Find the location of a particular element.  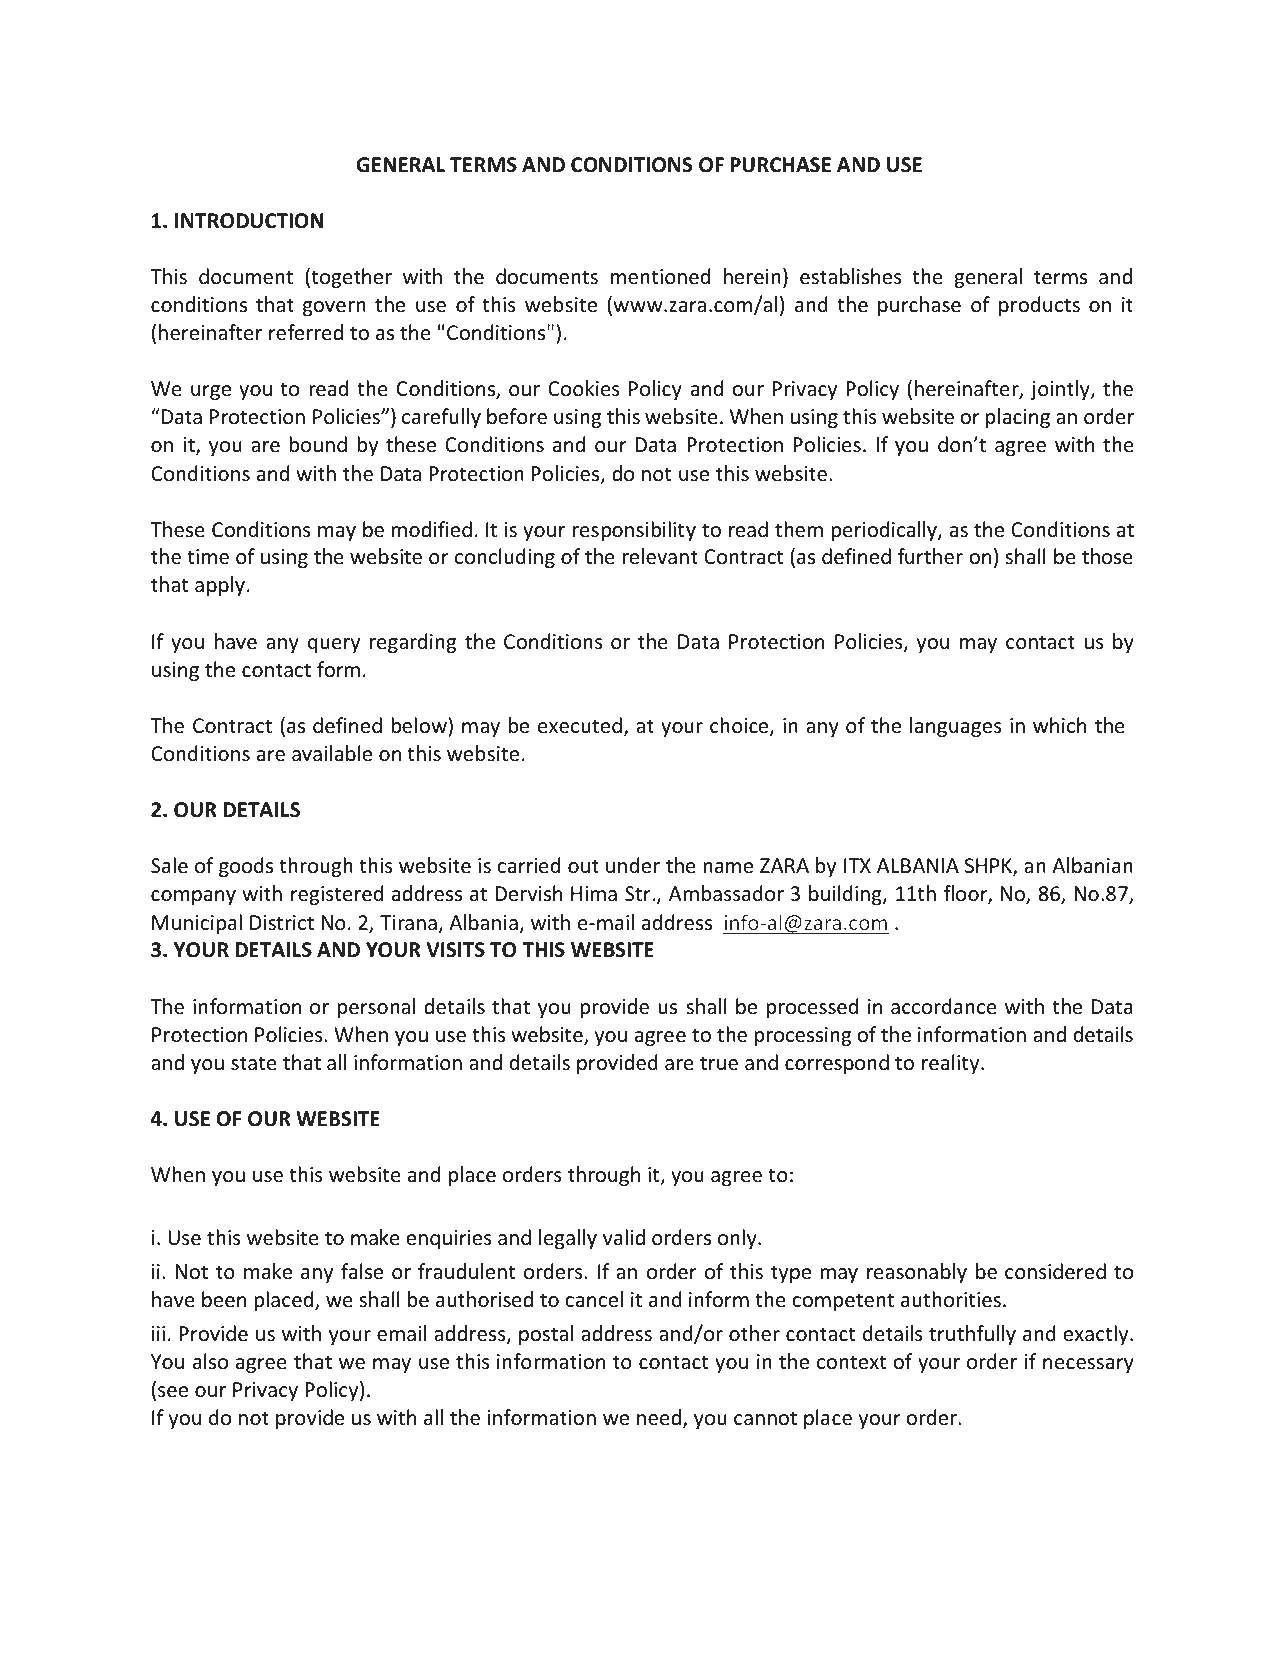

also is located at coordinates (210, 1361).
